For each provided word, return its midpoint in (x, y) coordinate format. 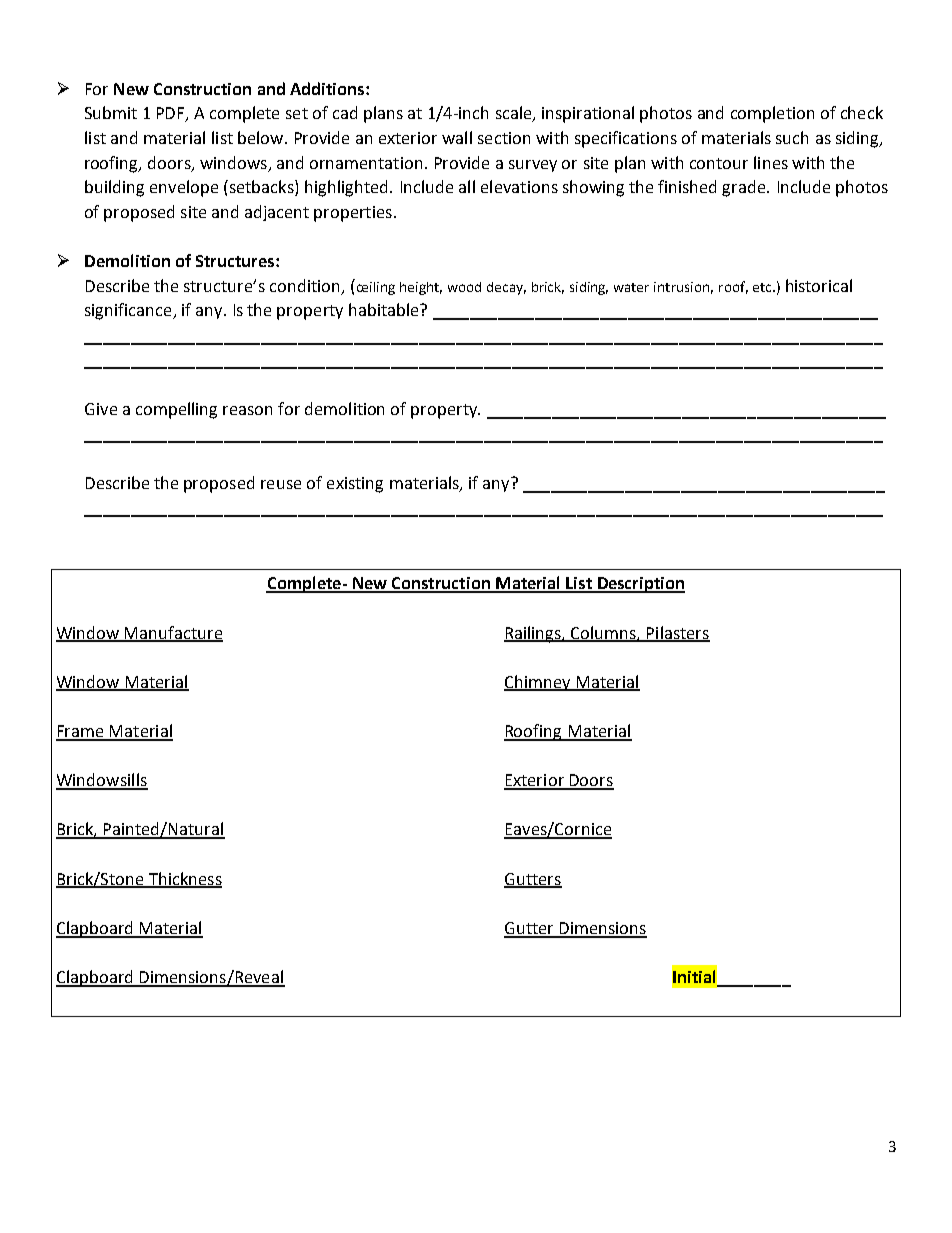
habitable (385, 309)
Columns (603, 633)
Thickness (184, 879)
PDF (172, 114)
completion (772, 114)
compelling (176, 410)
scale (515, 114)
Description (640, 585)
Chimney (538, 683)
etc (763, 287)
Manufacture (173, 633)
